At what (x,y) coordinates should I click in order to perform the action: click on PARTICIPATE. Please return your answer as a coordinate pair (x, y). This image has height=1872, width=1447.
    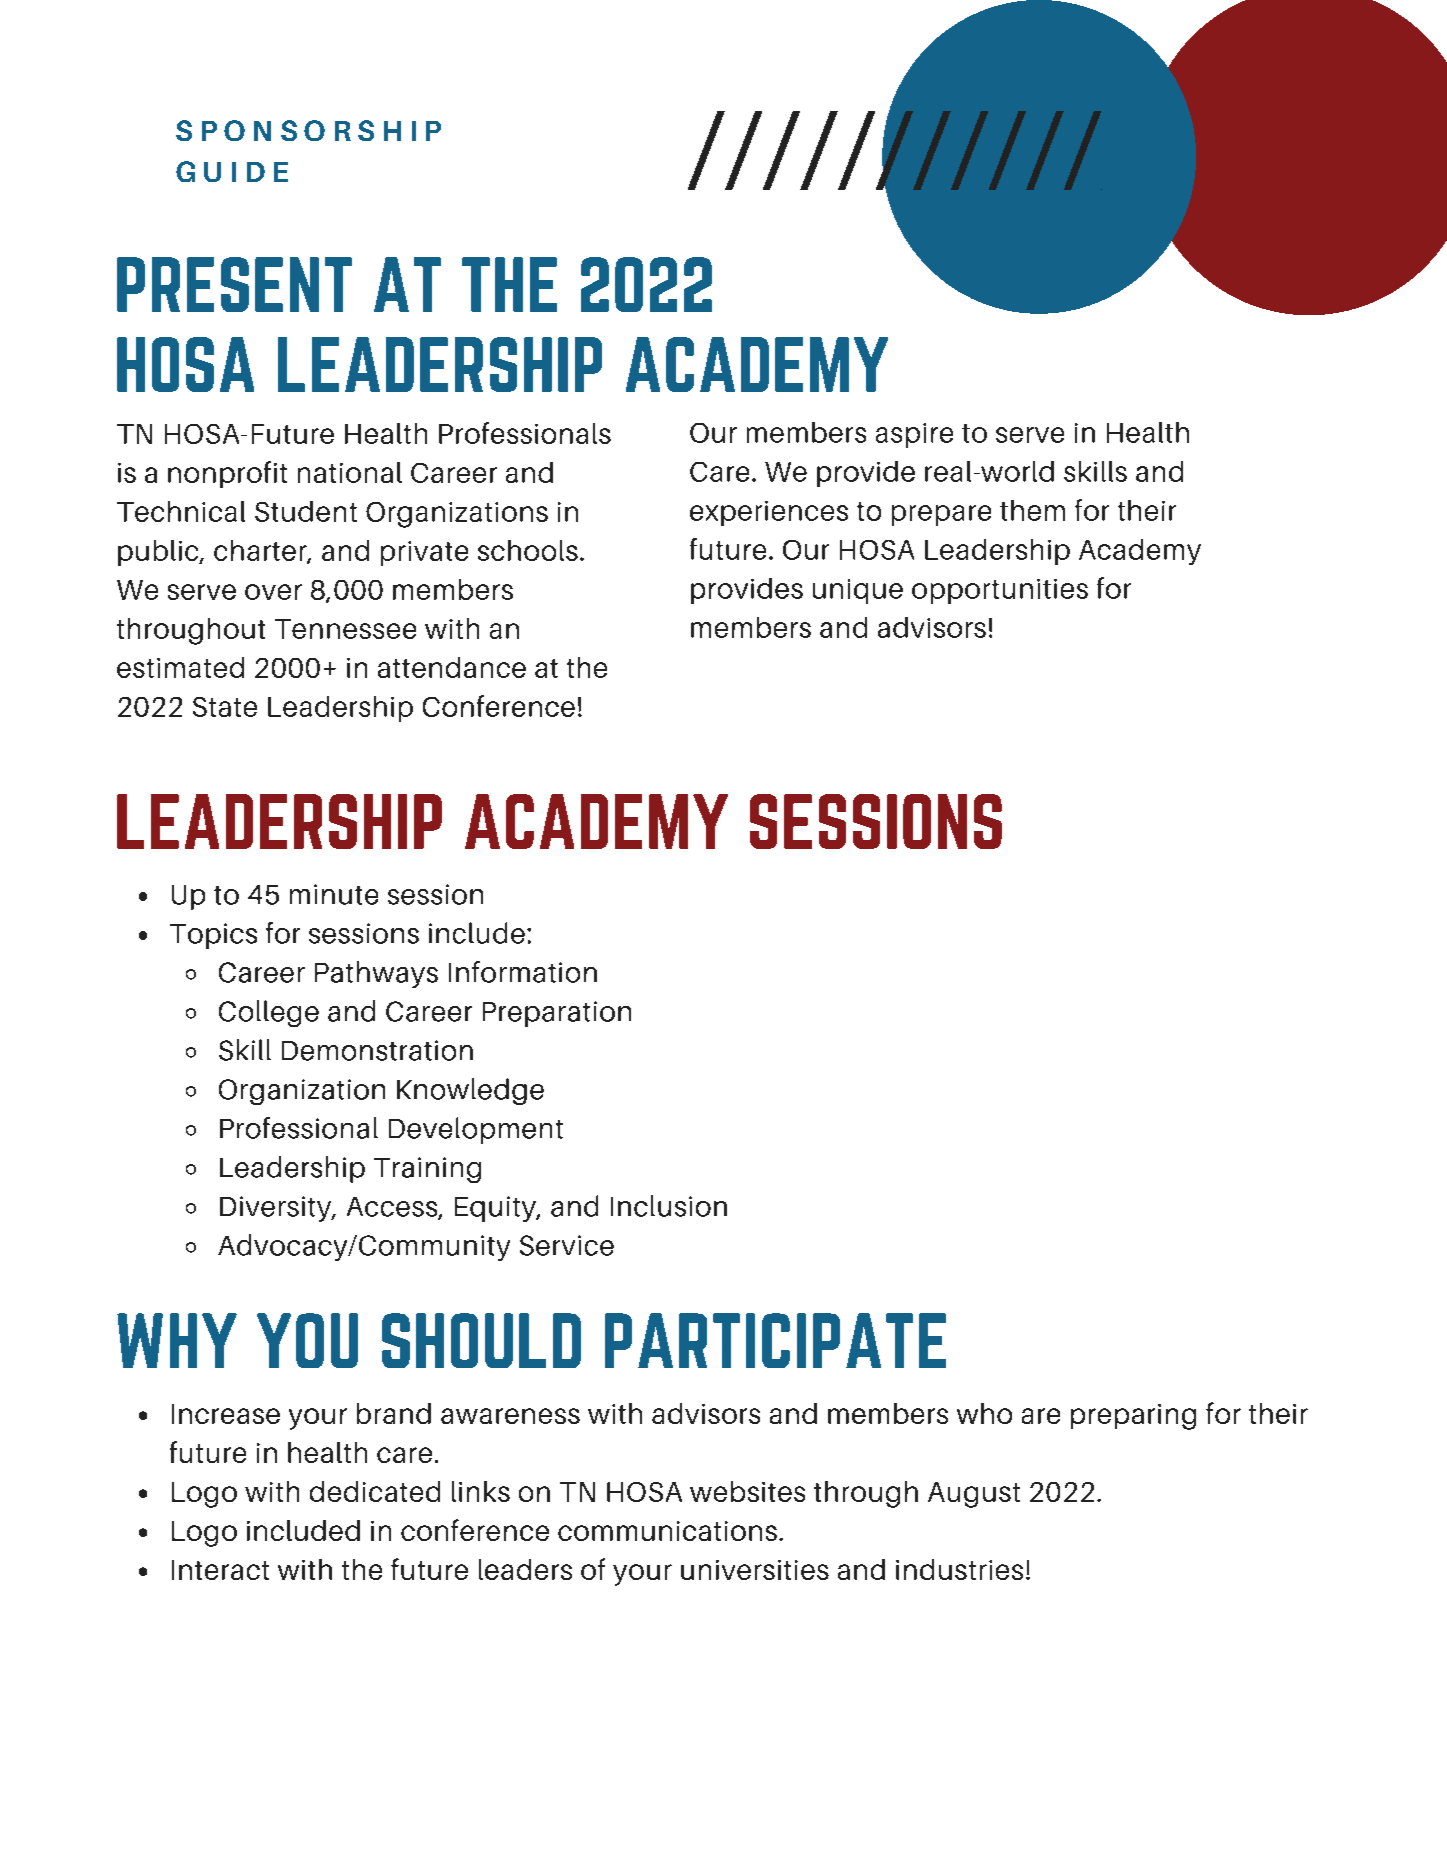
    Looking at the image, I should click on (775, 1340).
